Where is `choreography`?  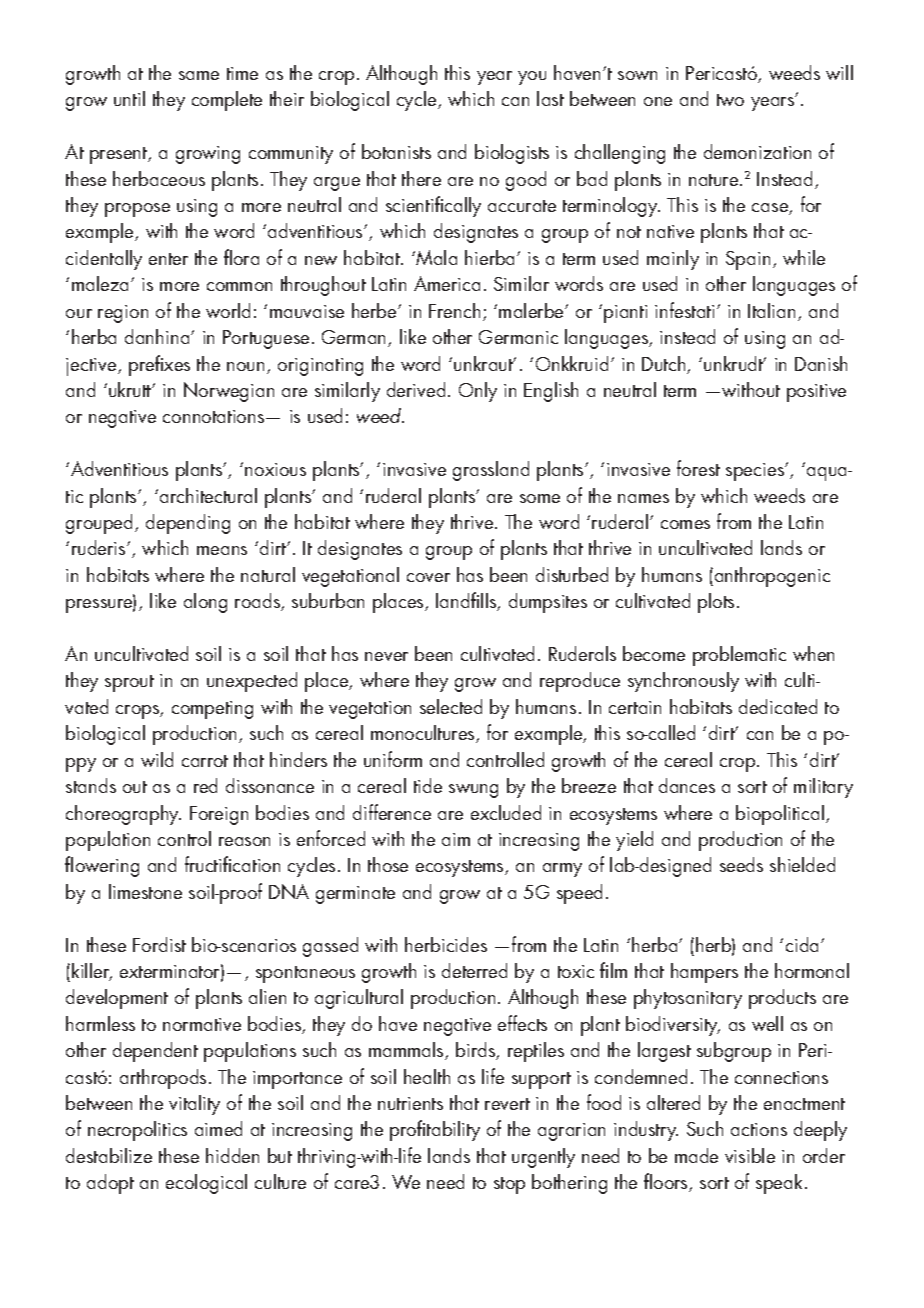
choreography is located at coordinates (123, 815).
